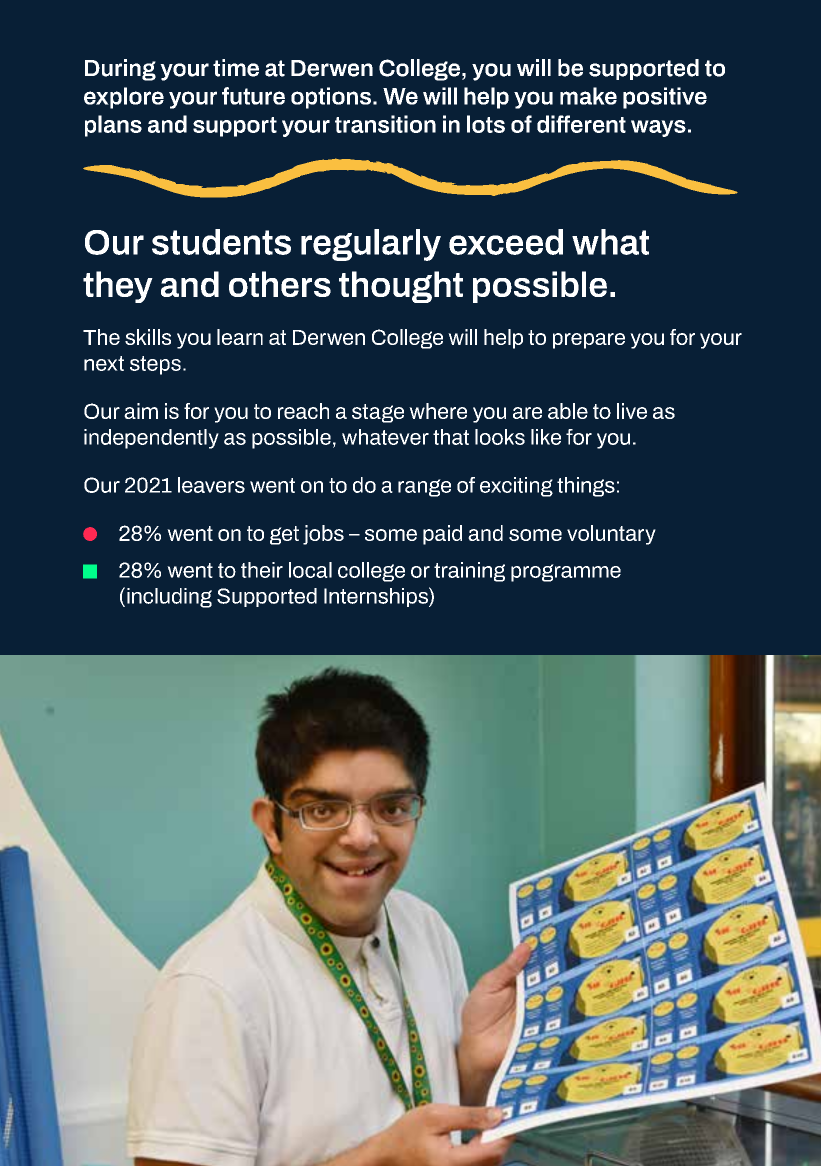 This page has height=1166, width=821. Describe the element at coordinates (371, 245) in the page. I see `regularly` at that location.
